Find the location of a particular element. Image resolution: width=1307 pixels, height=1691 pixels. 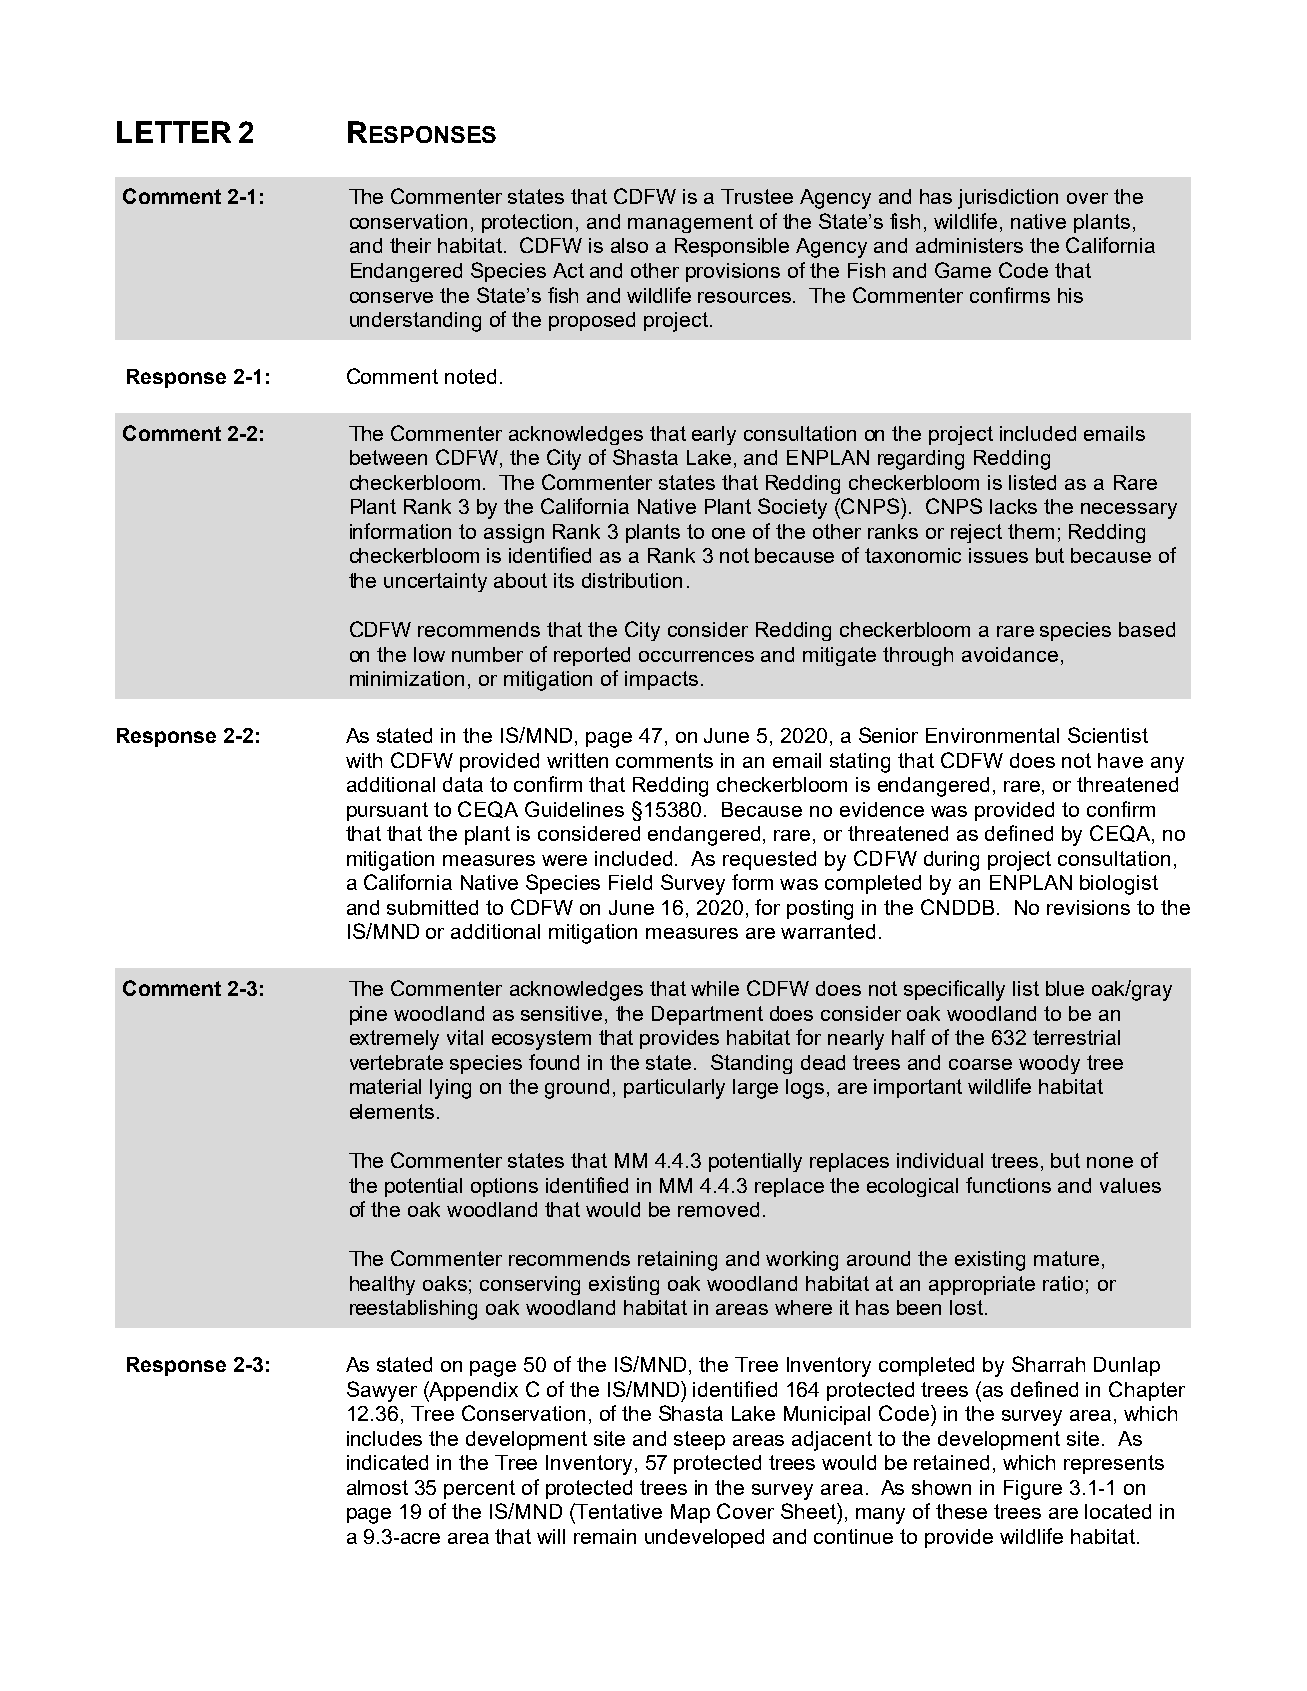

particularly is located at coordinates (674, 1089).
